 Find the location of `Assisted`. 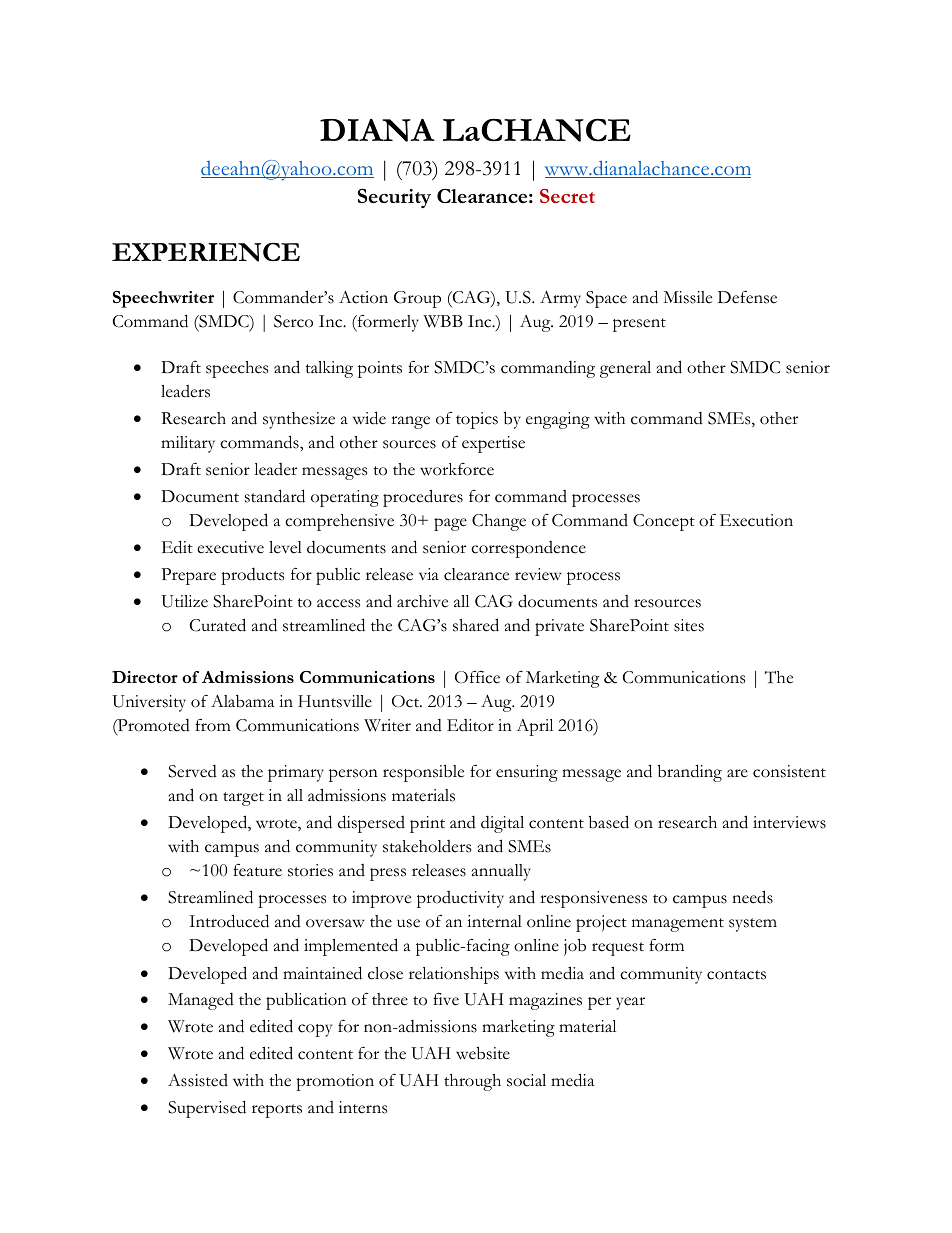

Assisted is located at coordinates (198, 1080).
